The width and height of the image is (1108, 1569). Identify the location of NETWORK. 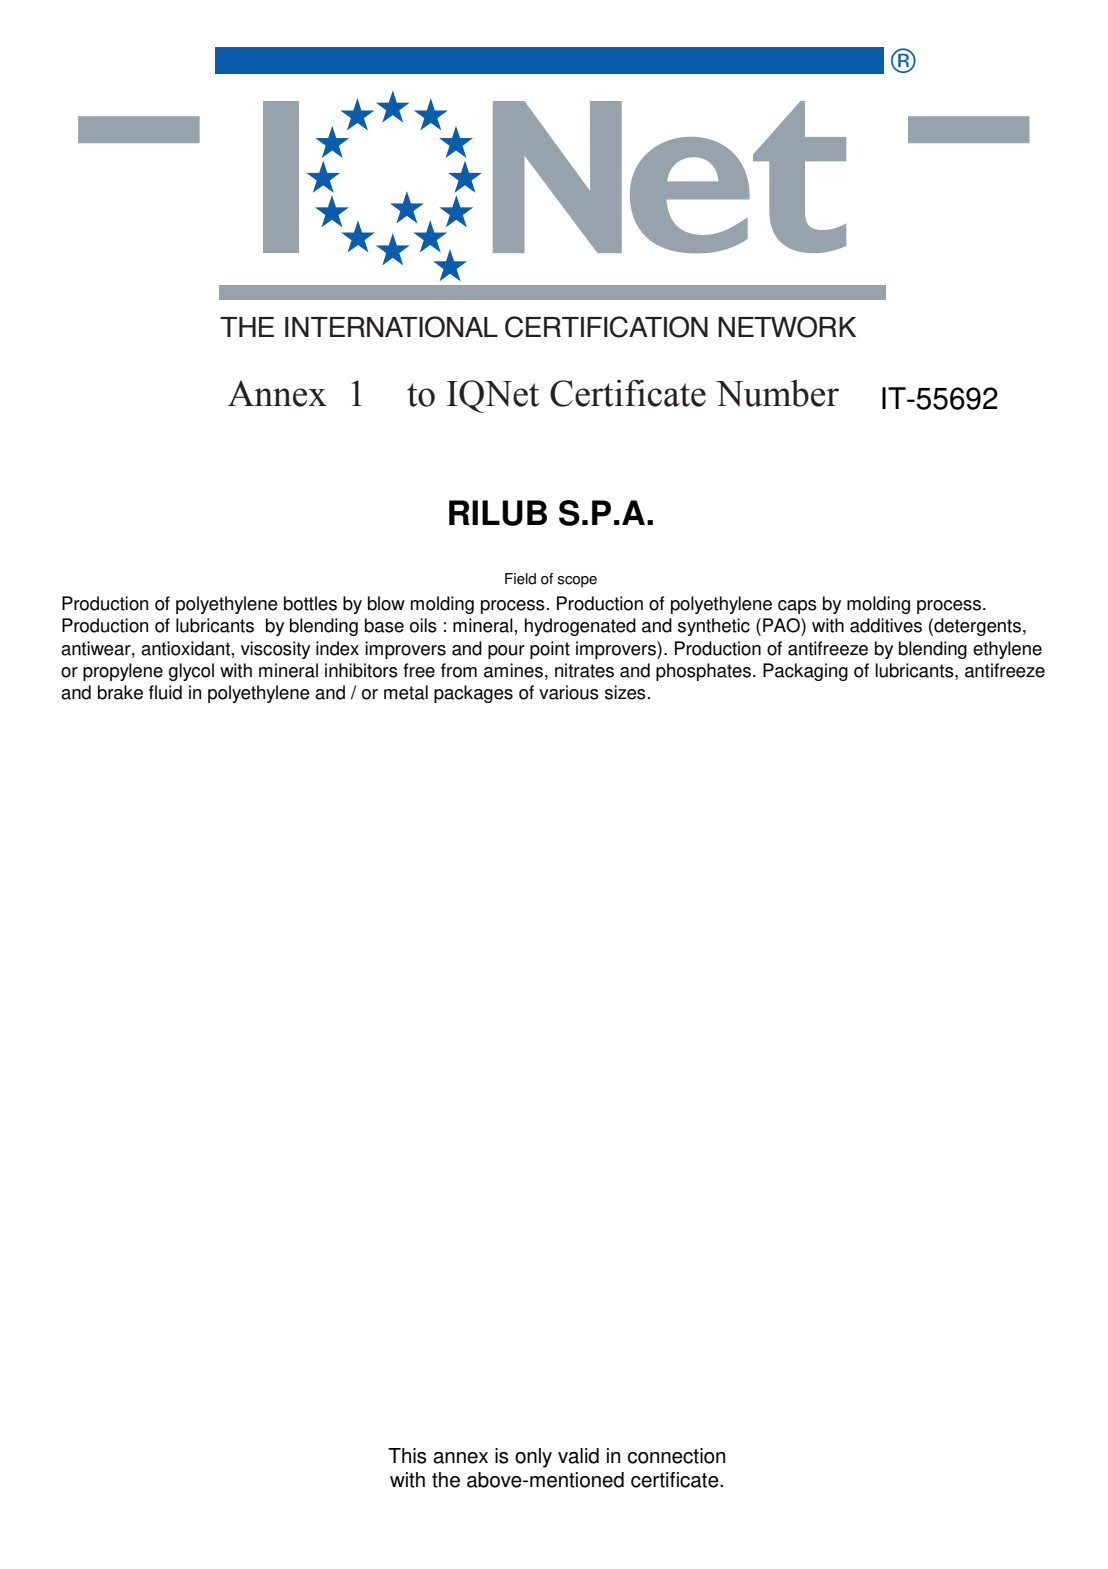
(787, 327).
